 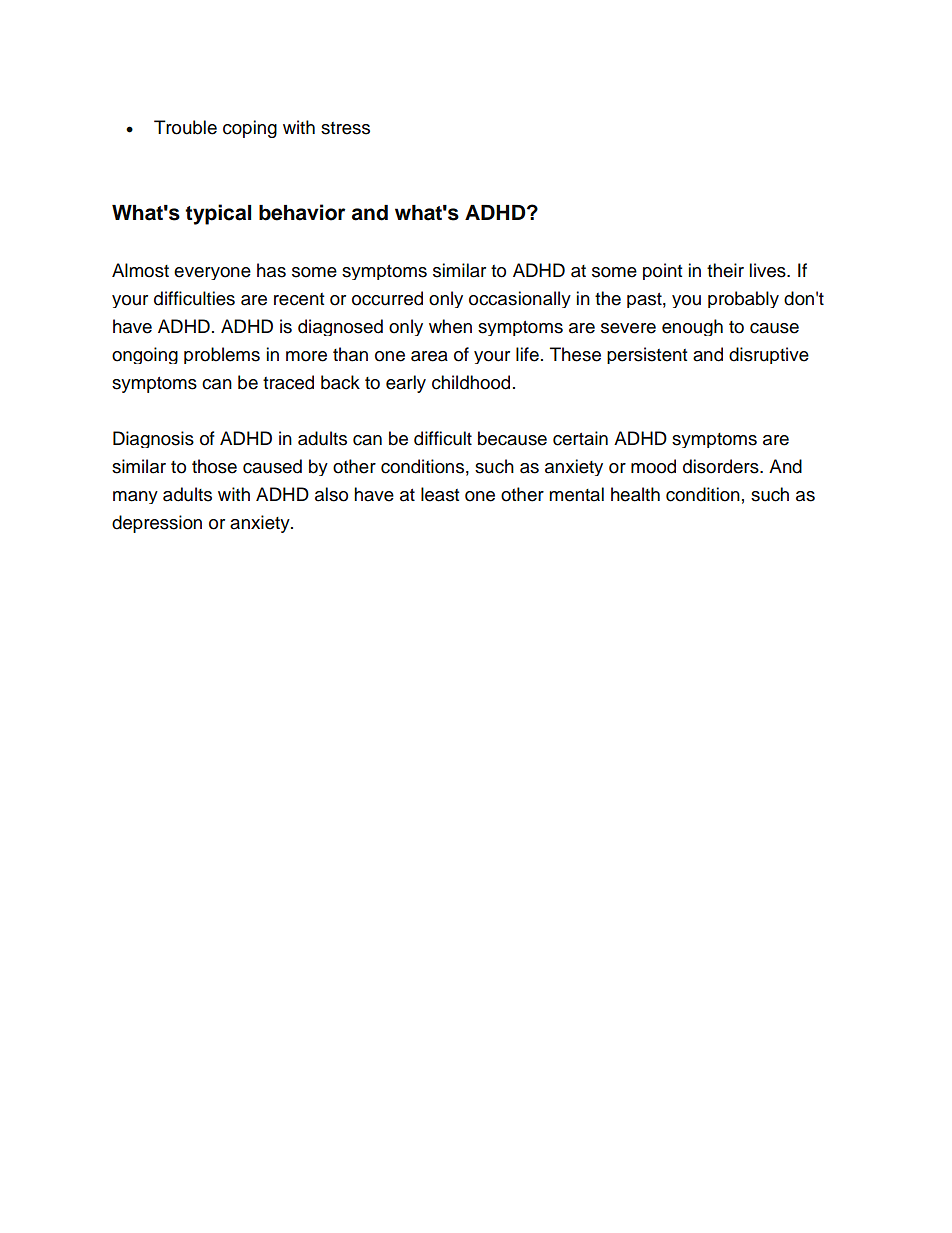 What do you see at coordinates (222, 355) in the screenshot?
I see `problems` at bounding box center [222, 355].
